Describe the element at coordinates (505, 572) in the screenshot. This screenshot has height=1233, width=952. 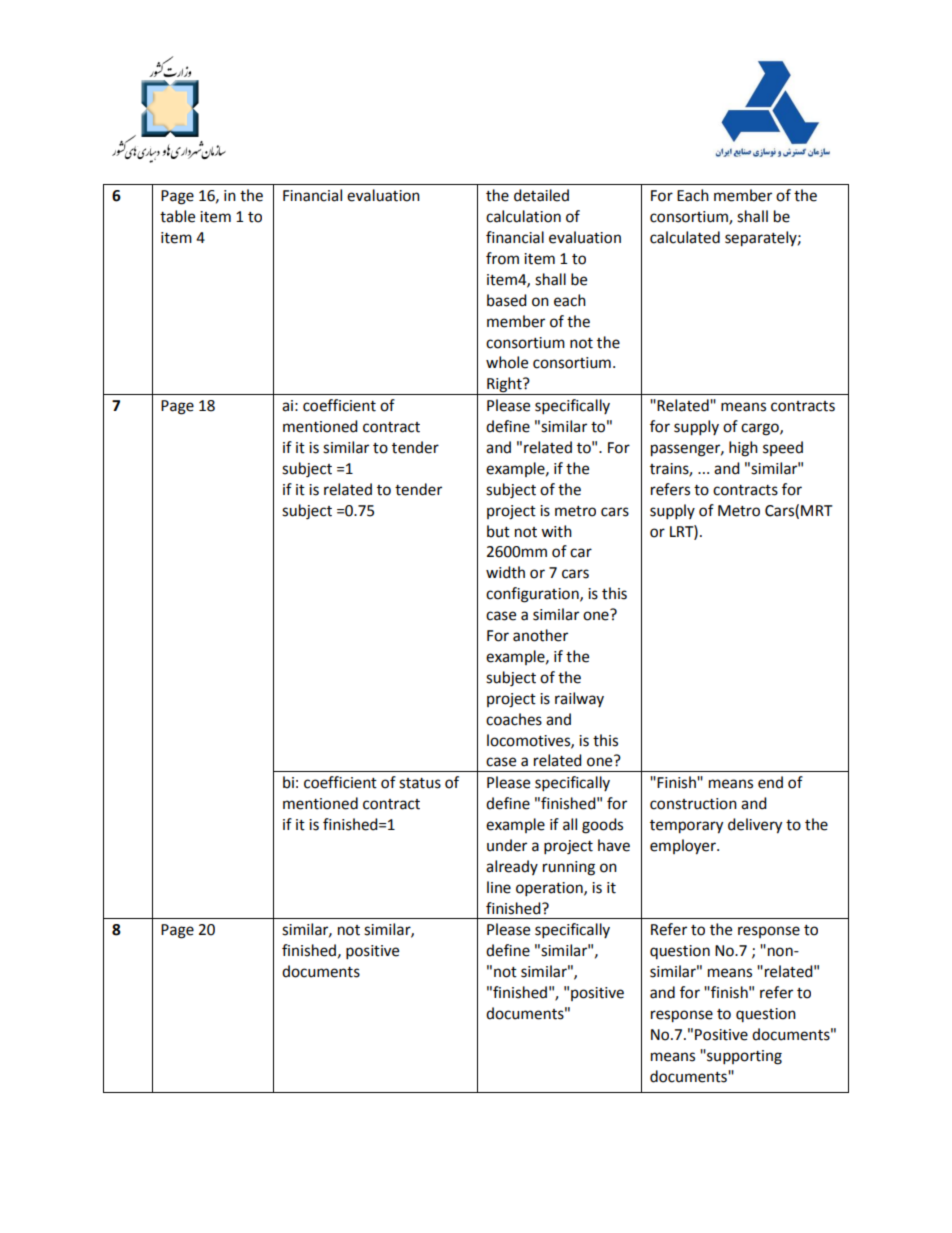
I see `width` at that location.
